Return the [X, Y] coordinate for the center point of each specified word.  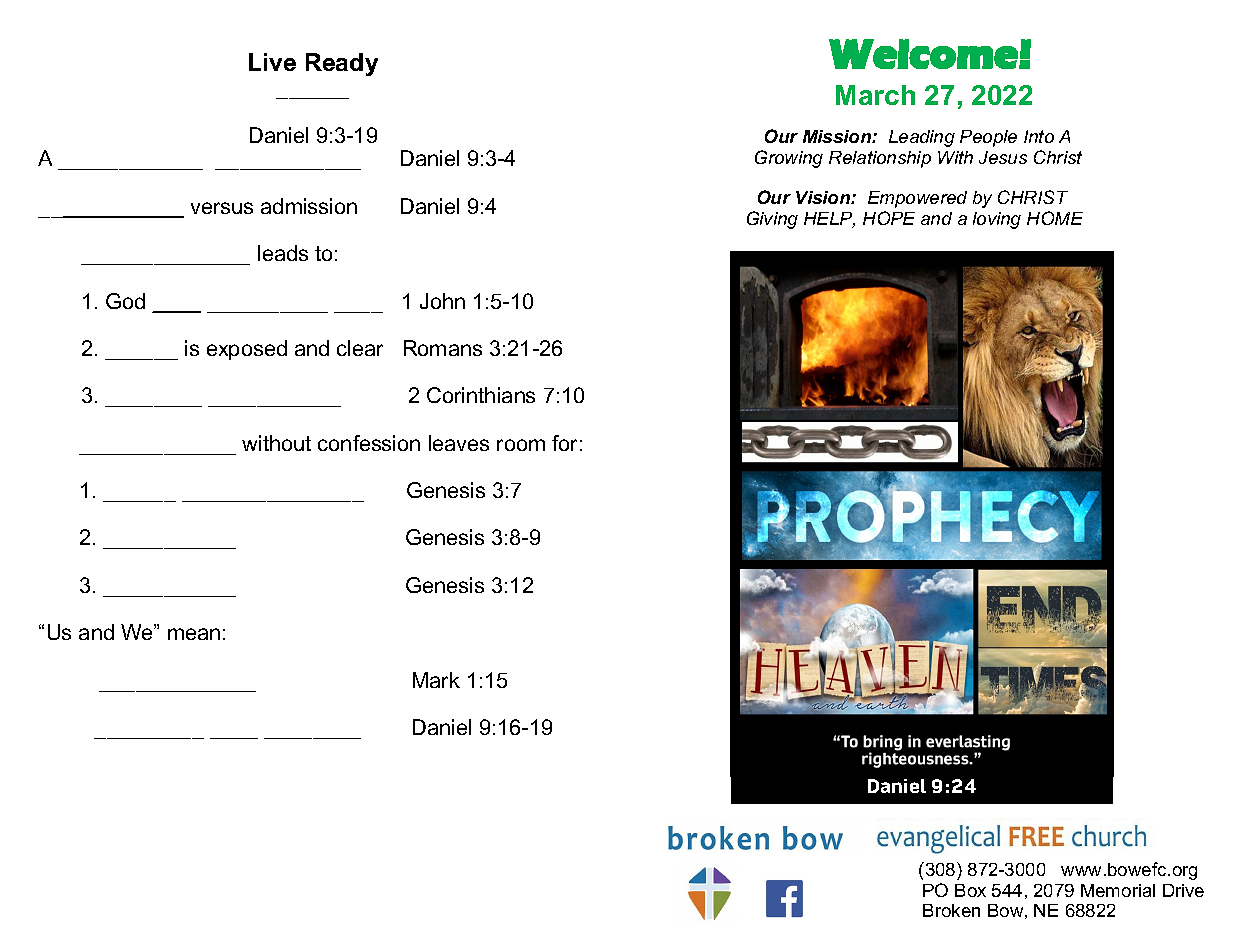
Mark [436, 680]
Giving [772, 220]
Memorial [1118, 890]
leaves [459, 443]
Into [1039, 136]
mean [194, 634]
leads [283, 253]
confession [369, 443]
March [875, 95]
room [521, 445]
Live [272, 62]
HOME [1055, 218]
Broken [951, 910]
